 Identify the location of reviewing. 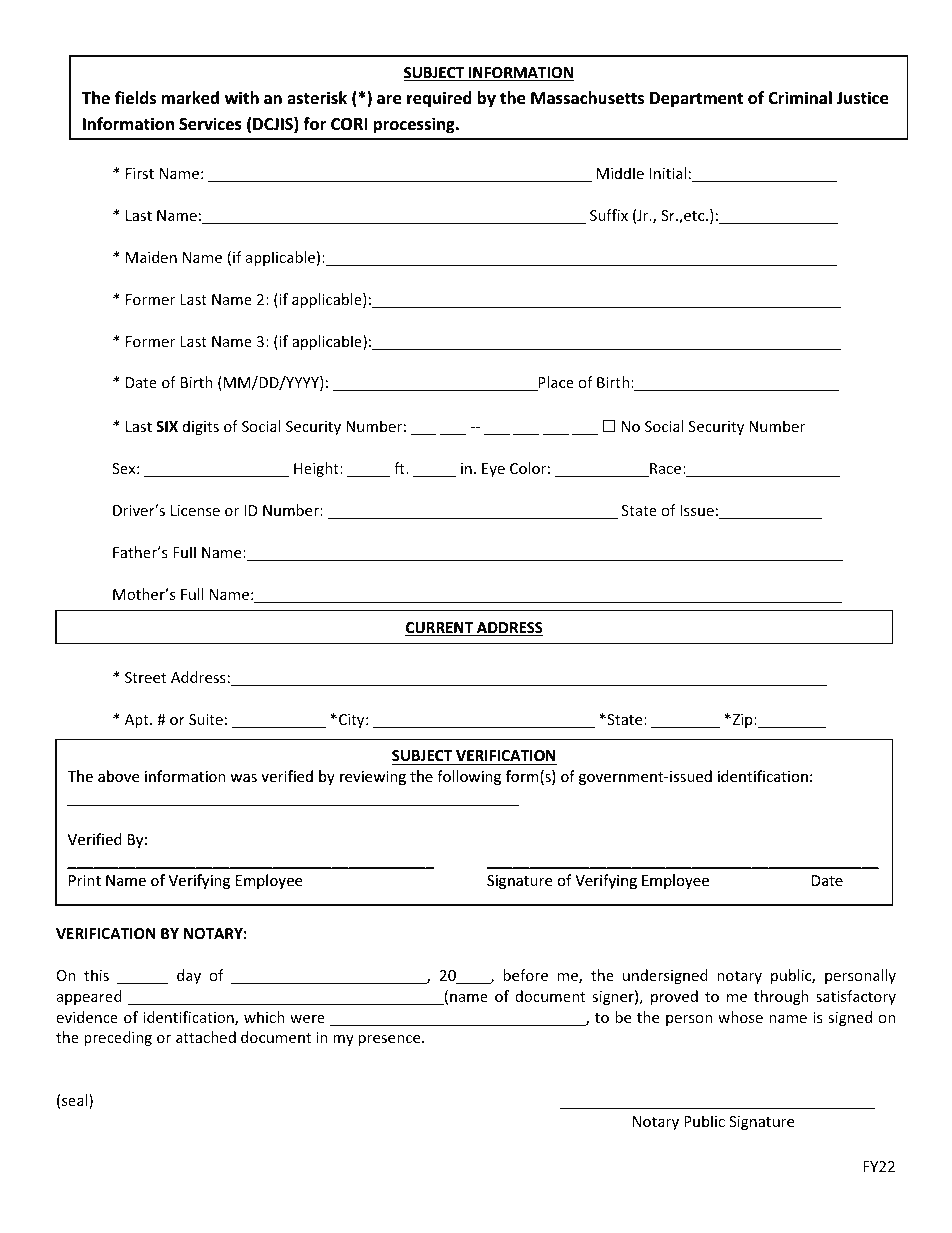
(373, 778).
